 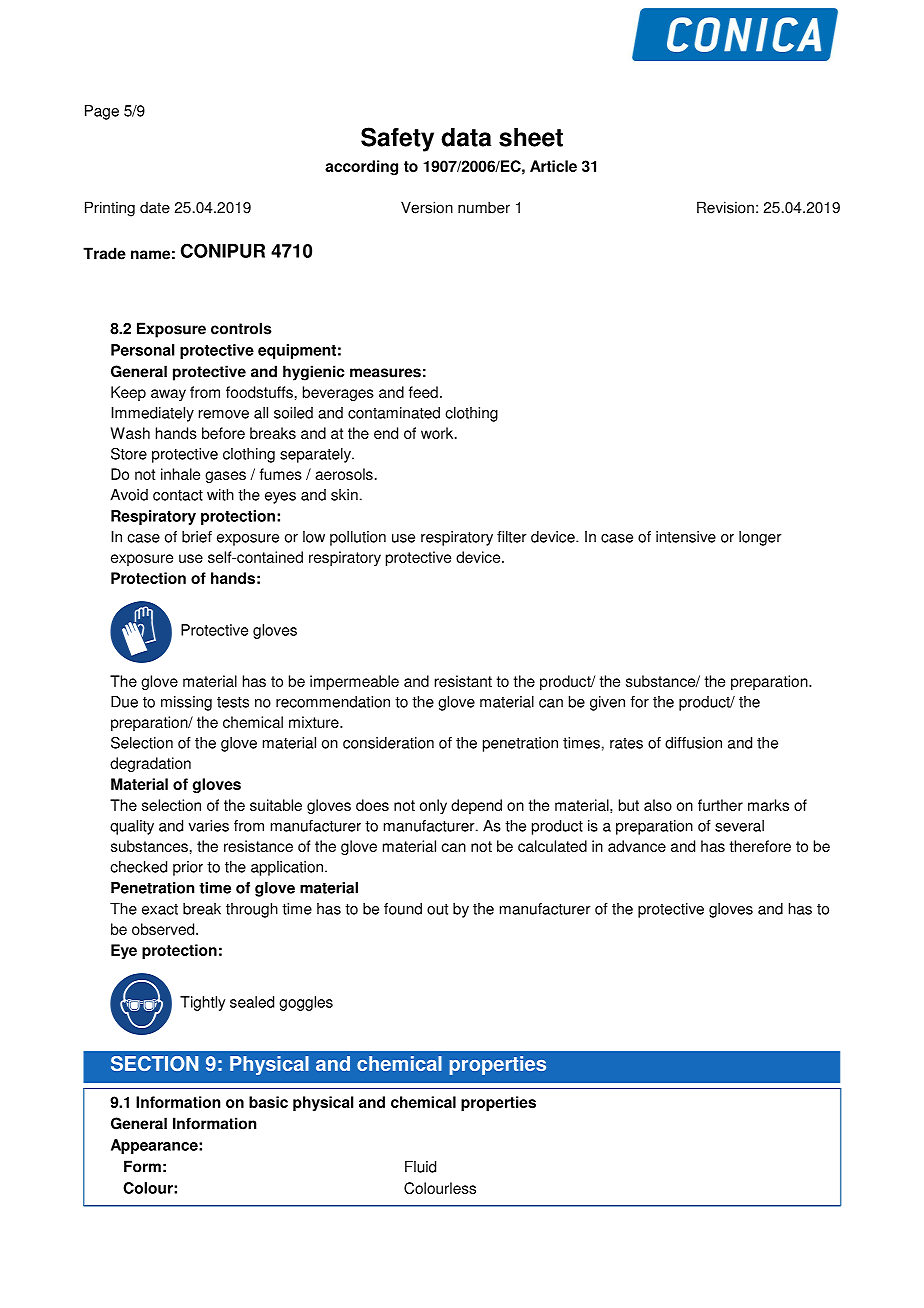 What do you see at coordinates (466, 137) in the screenshot?
I see `data` at bounding box center [466, 137].
